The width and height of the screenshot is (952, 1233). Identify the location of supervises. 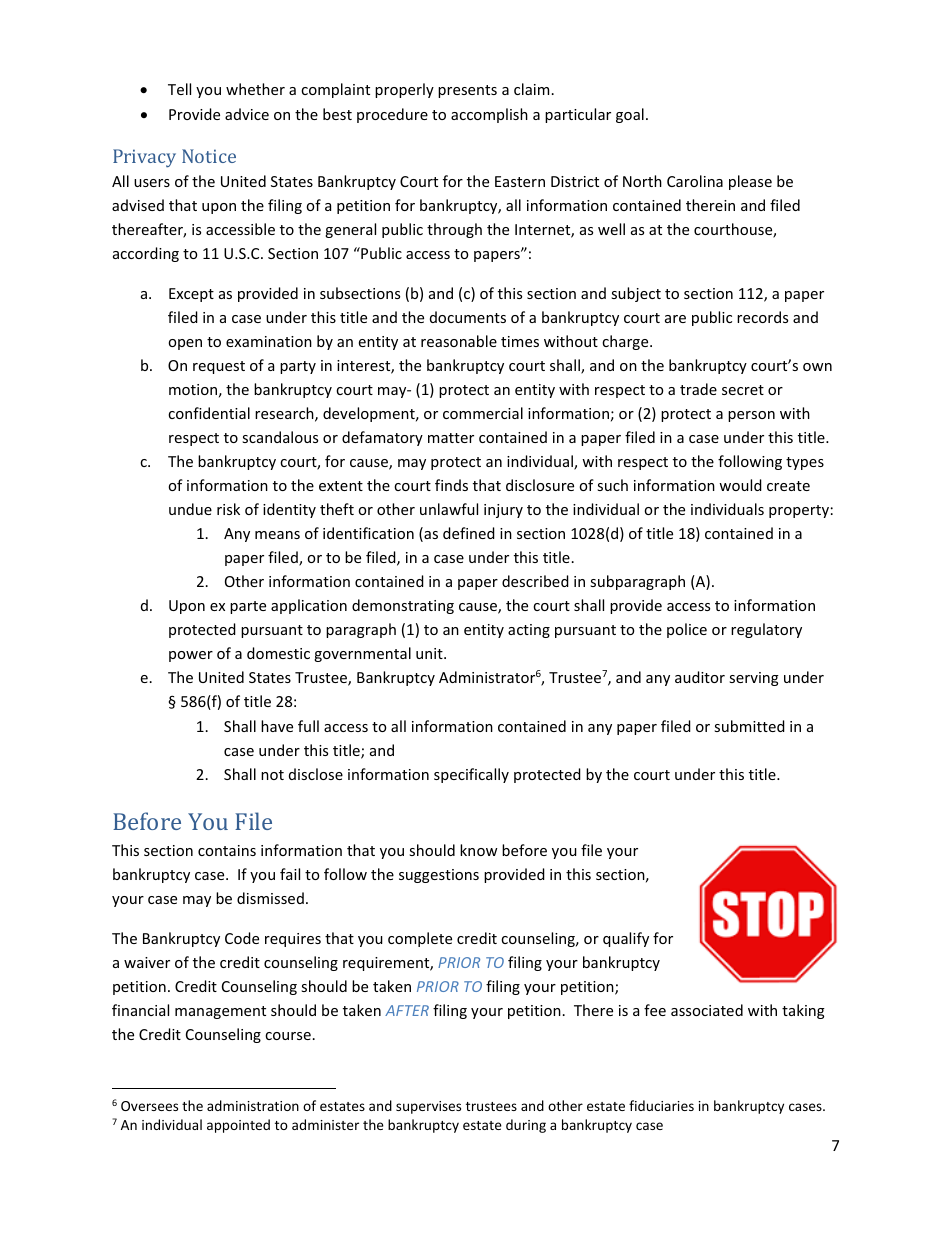
(428, 1107).
